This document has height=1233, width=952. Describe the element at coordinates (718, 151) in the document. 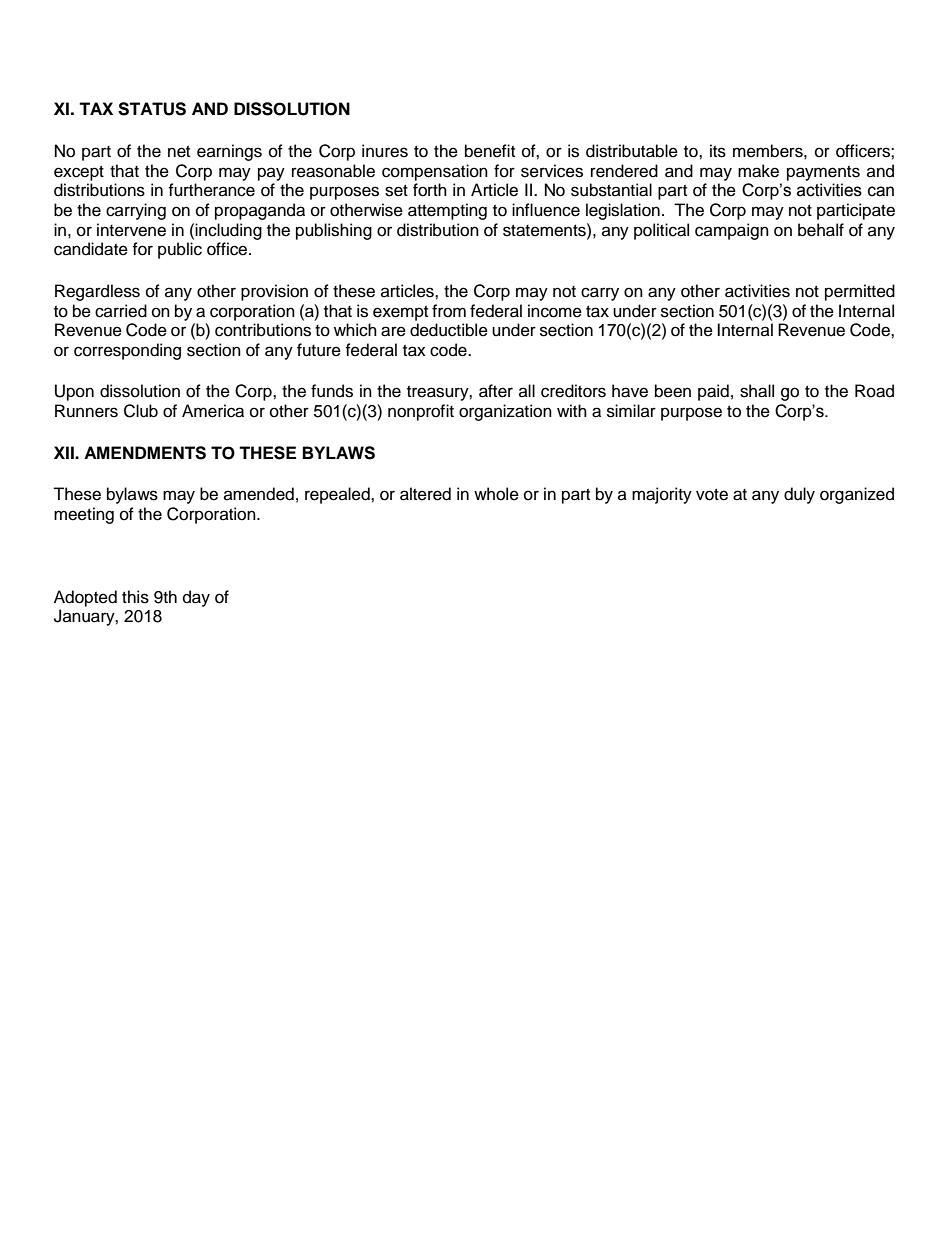

I see `its` at that location.
